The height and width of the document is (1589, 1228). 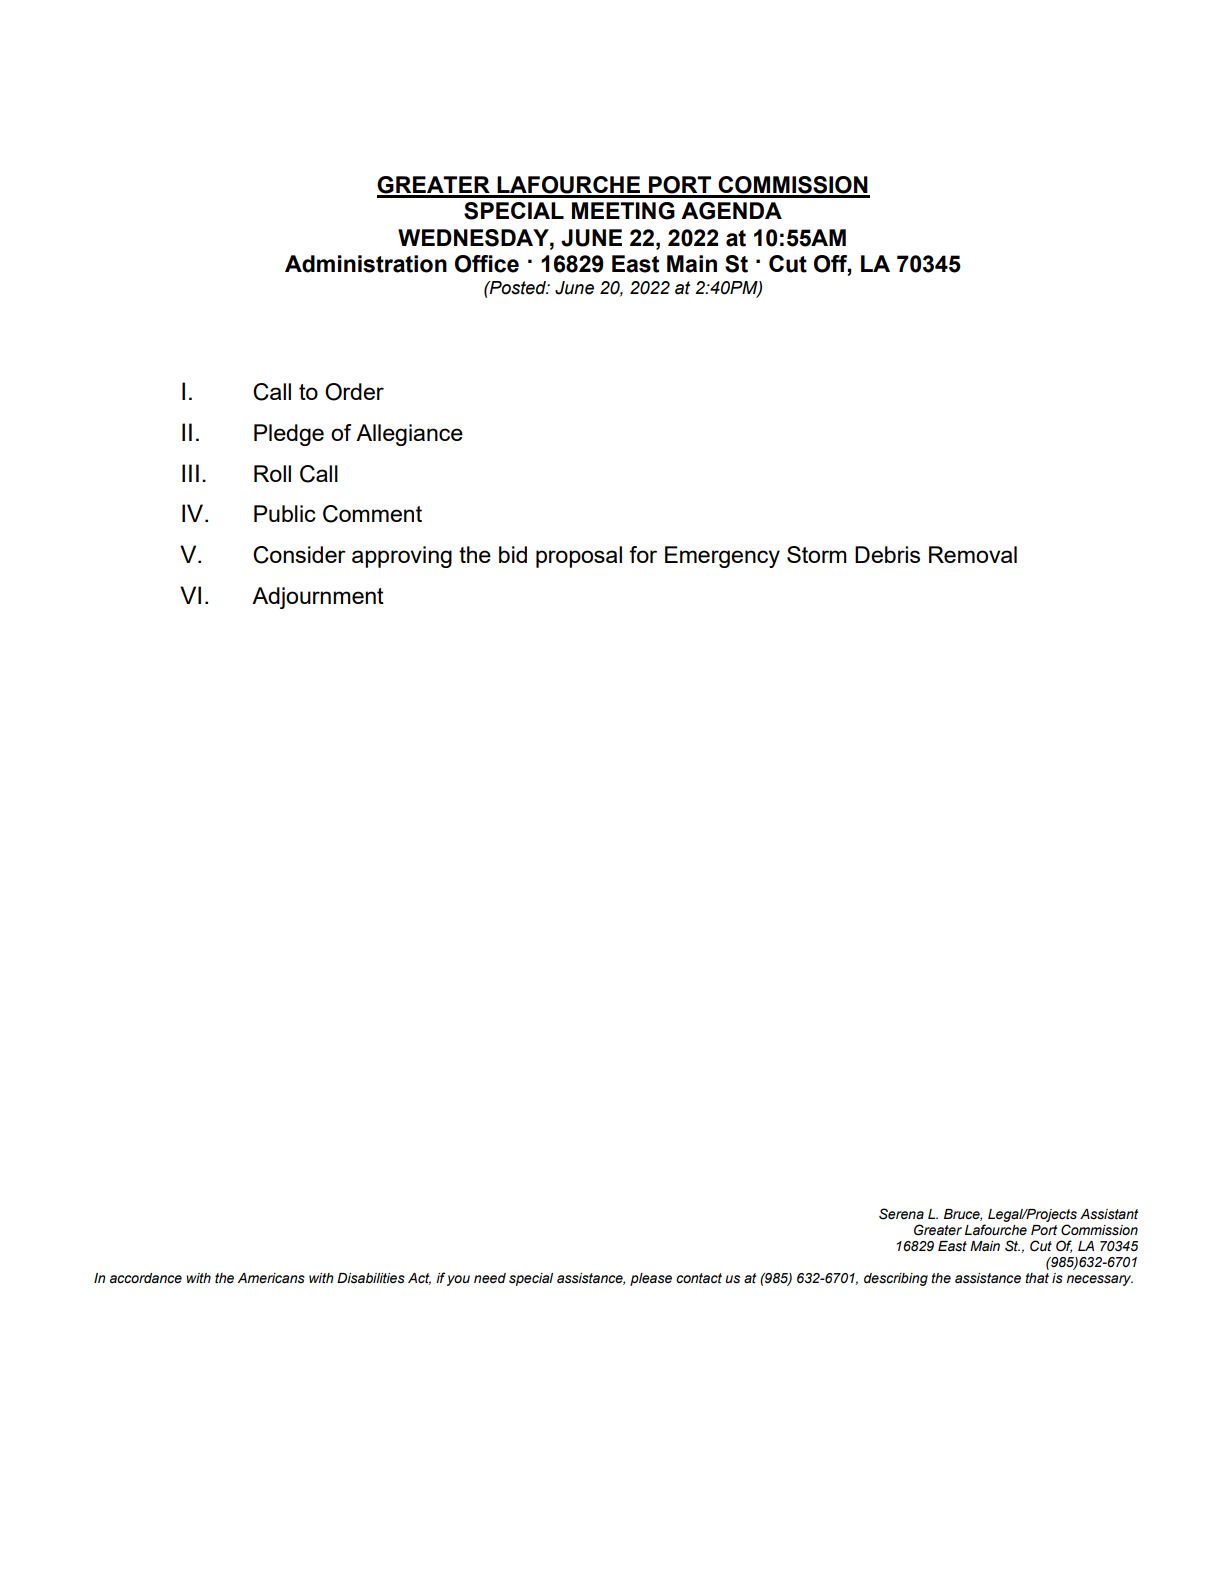 I want to click on please, so click(x=651, y=1279).
